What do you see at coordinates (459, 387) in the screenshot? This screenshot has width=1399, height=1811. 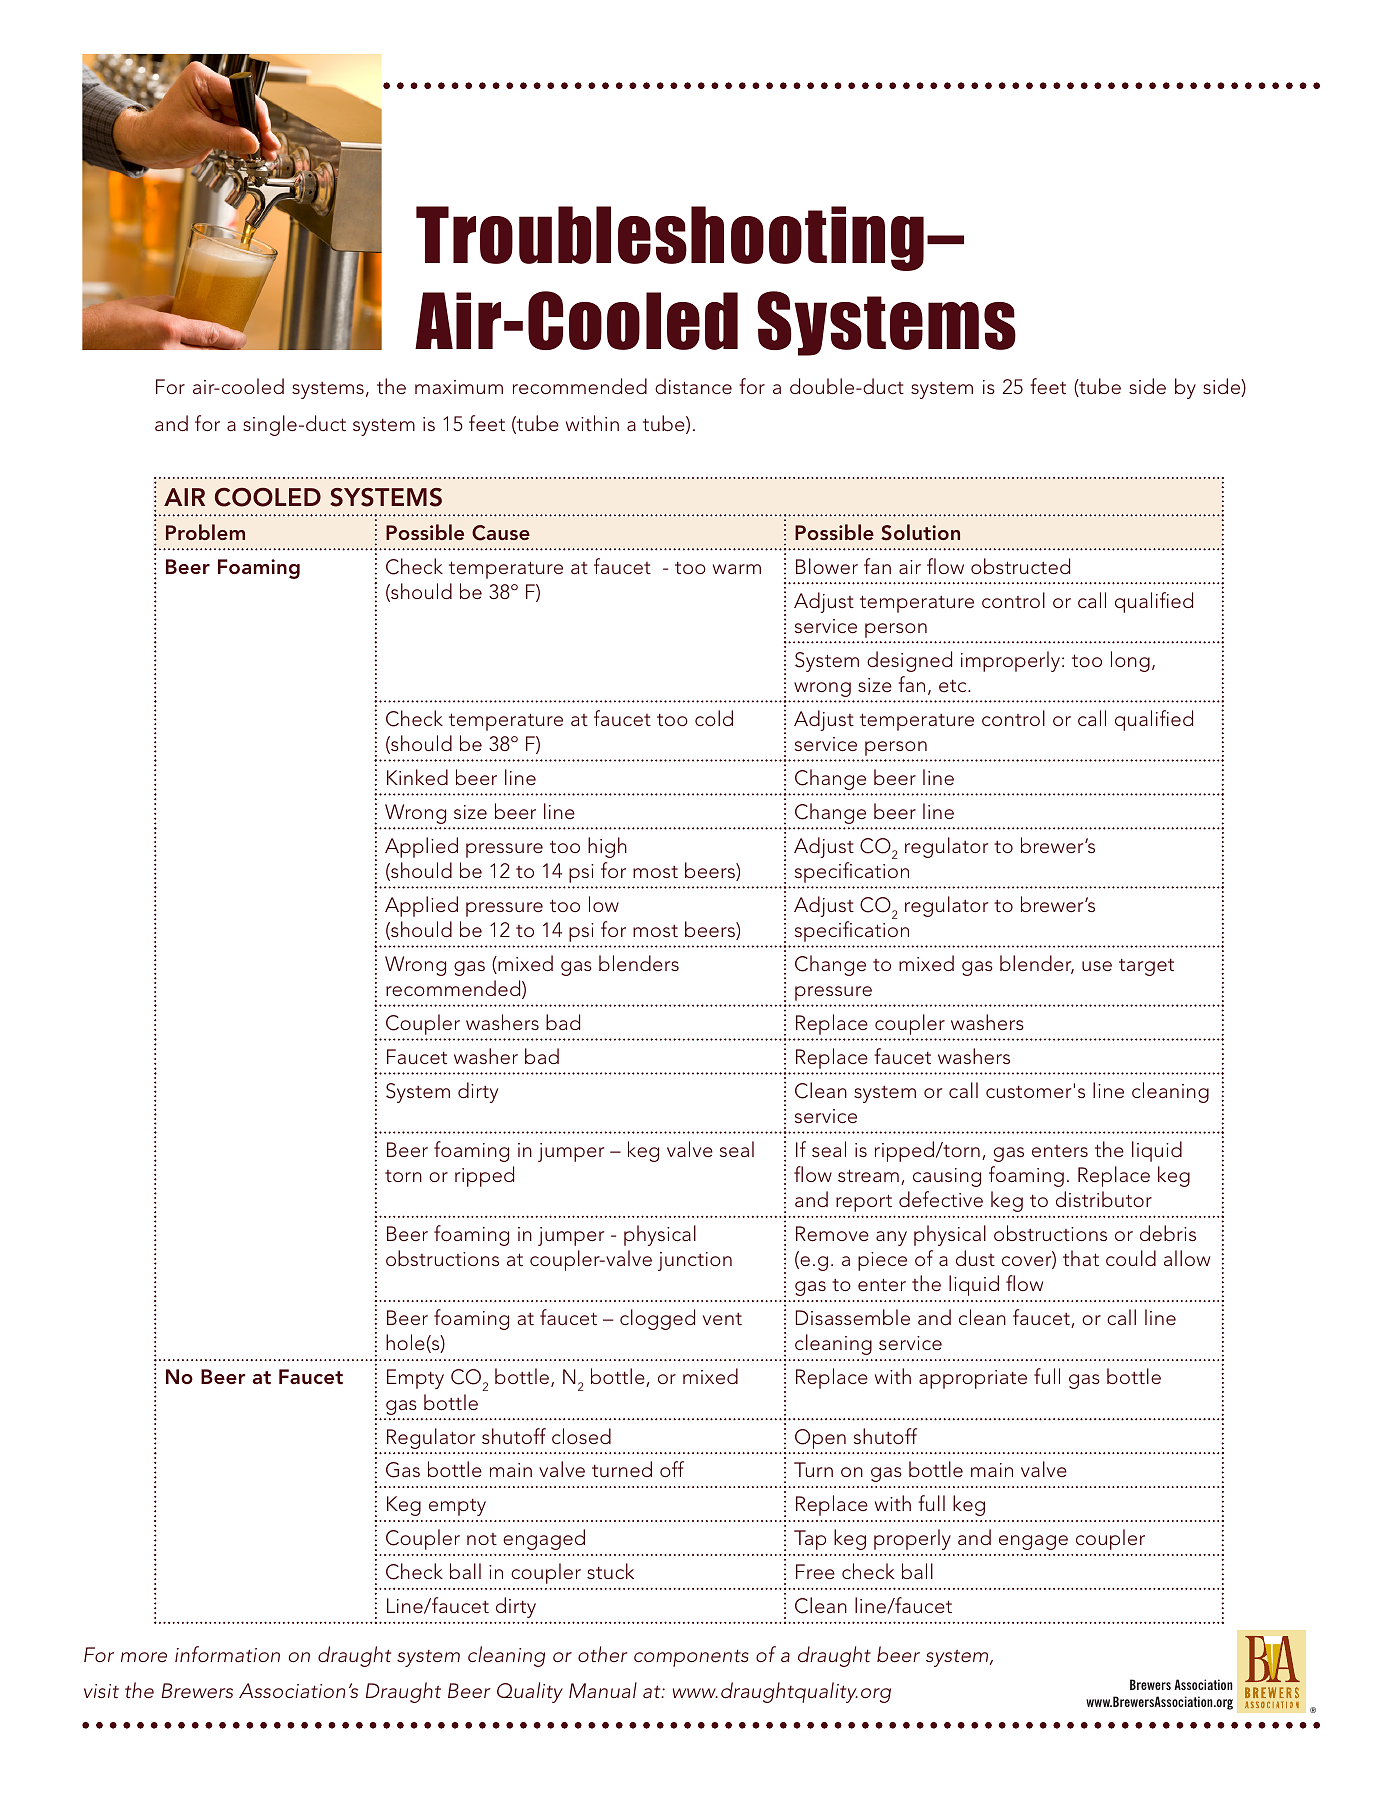 I see `maximum` at bounding box center [459, 387].
